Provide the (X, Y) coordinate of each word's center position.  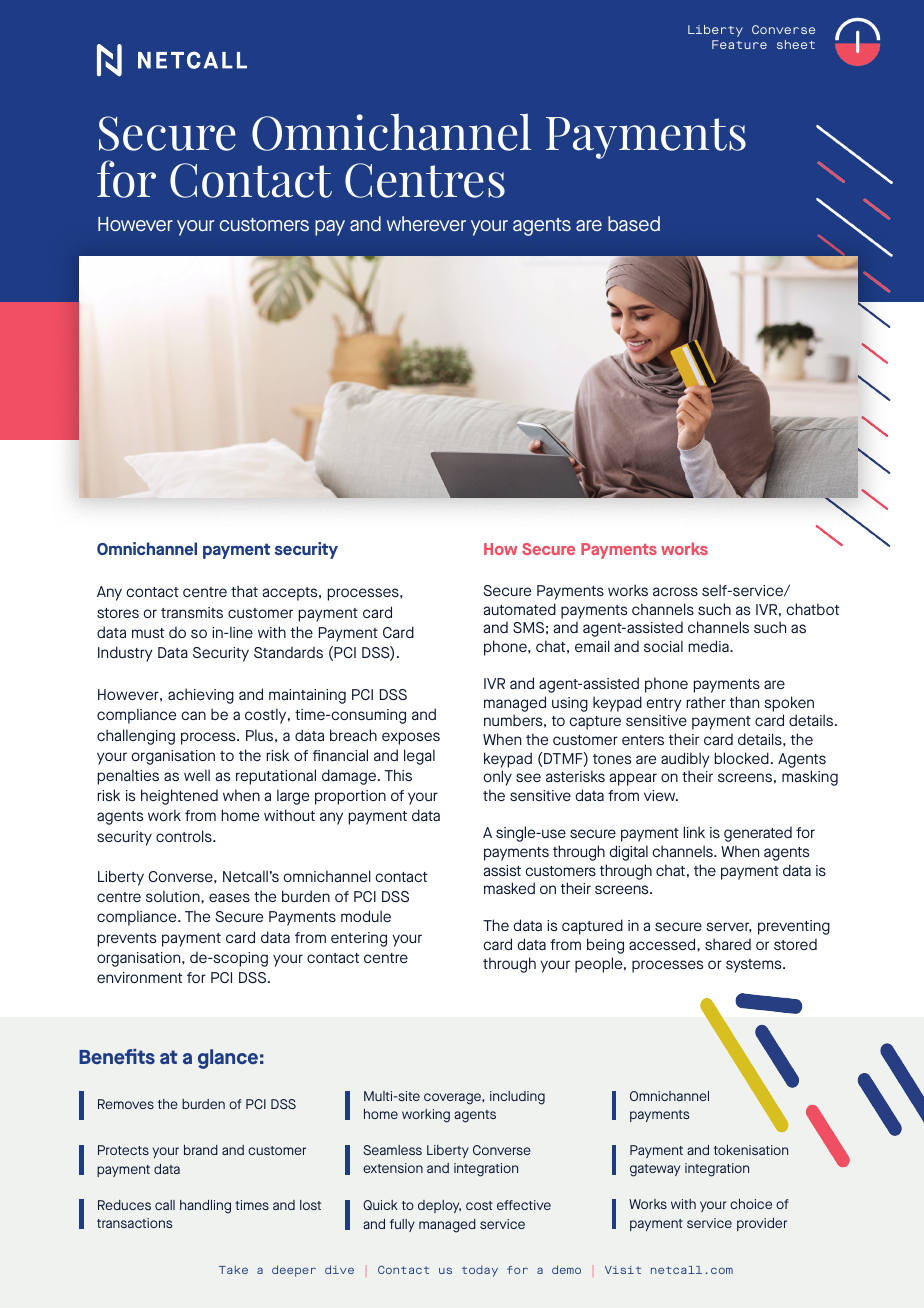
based (634, 223)
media (709, 646)
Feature (739, 44)
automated (520, 609)
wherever (426, 223)
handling (205, 1207)
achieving (201, 696)
